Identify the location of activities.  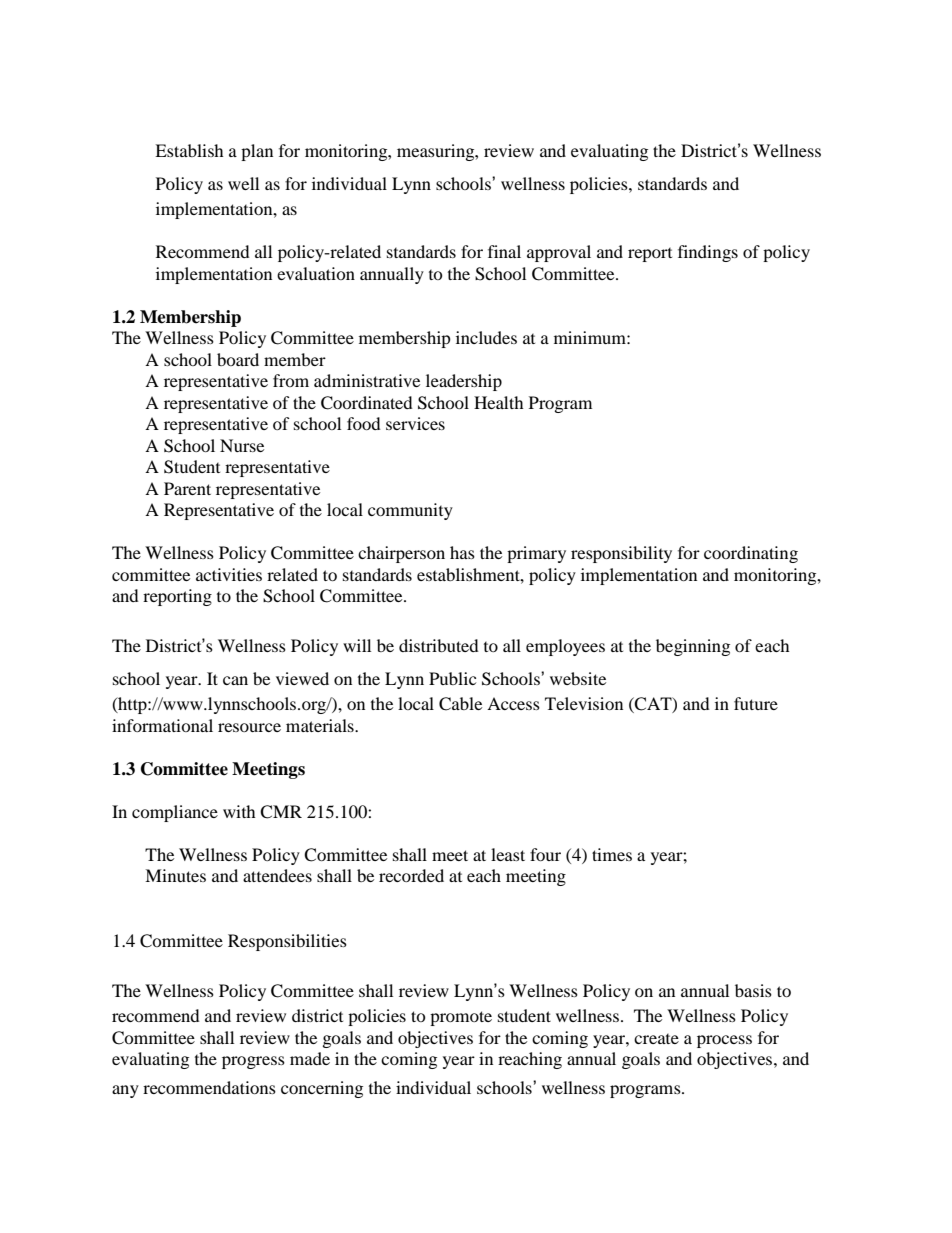
(229, 574).
